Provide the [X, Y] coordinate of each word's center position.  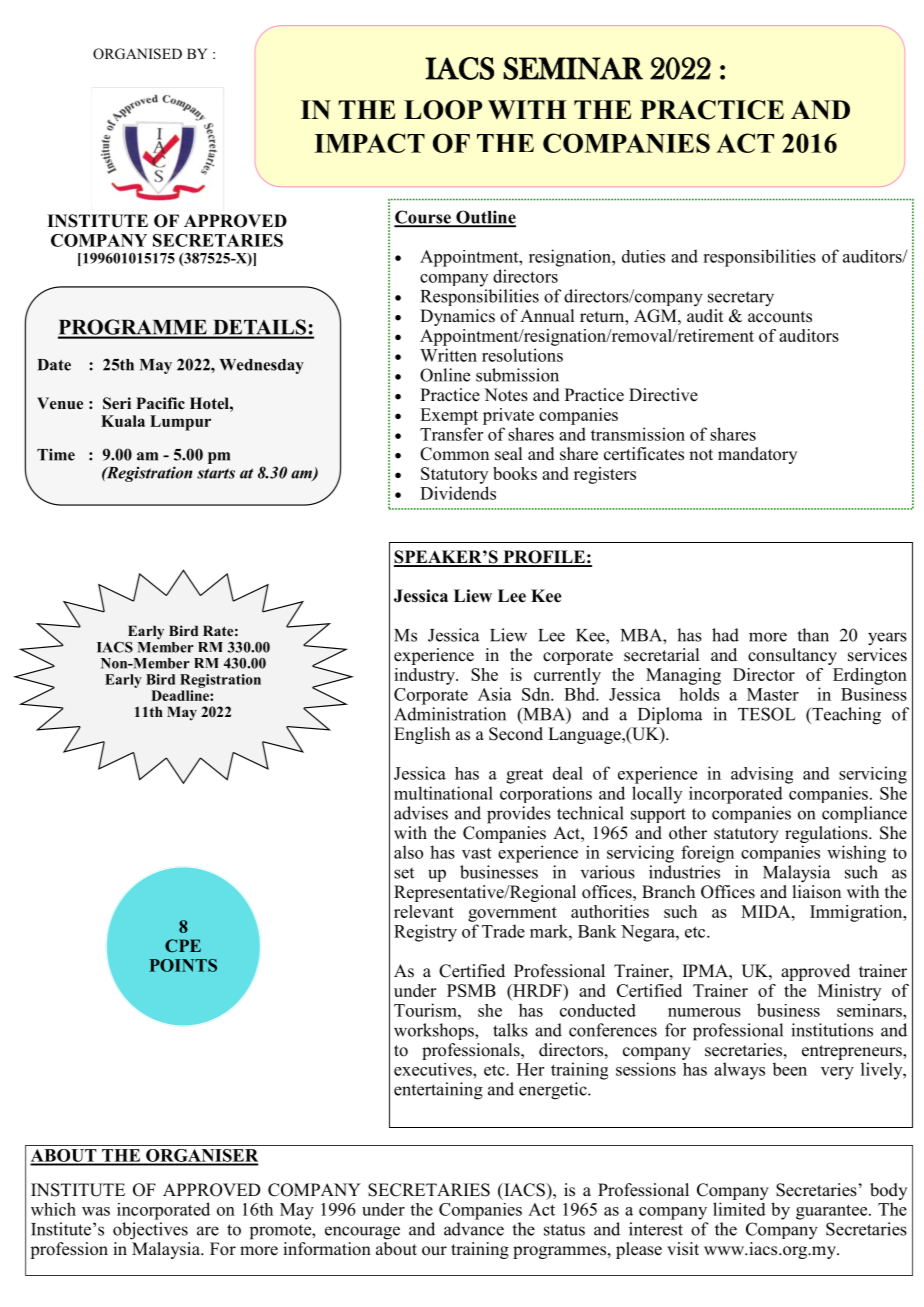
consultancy [792, 656]
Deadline [181, 695]
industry [425, 676]
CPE [183, 945]
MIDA [767, 911]
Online [445, 375]
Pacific [160, 403]
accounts [780, 317]
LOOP [443, 110]
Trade [503, 931]
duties [643, 256]
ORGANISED [137, 54]
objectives [150, 1231]
